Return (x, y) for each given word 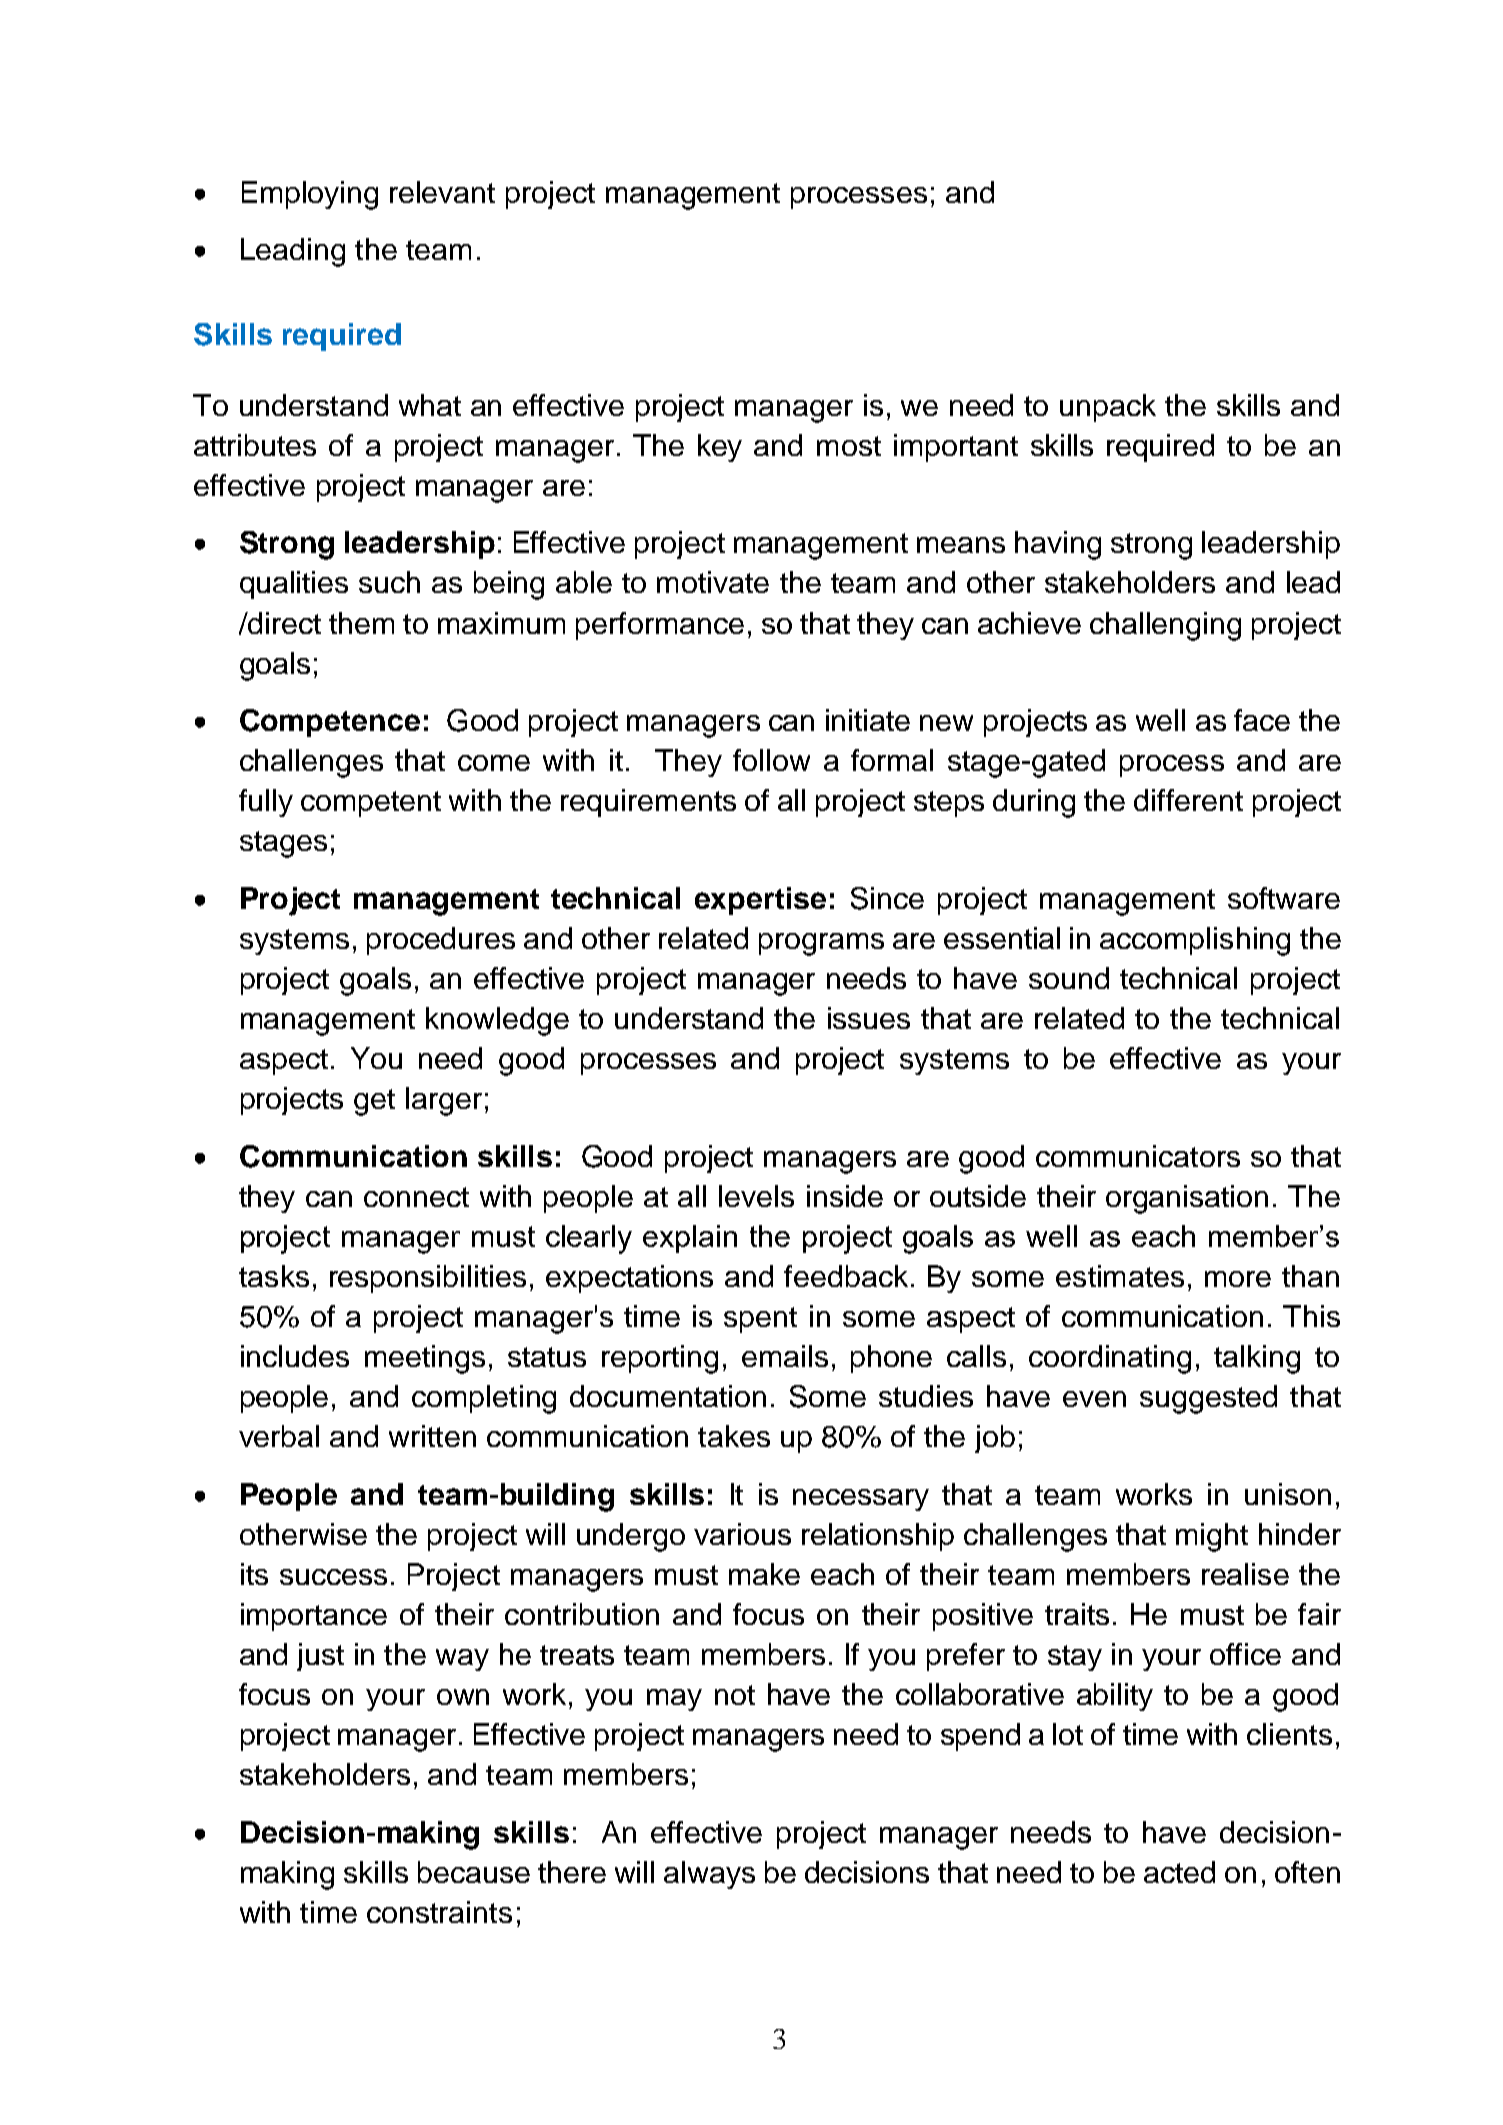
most (849, 446)
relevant (442, 192)
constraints (439, 1912)
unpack (1108, 408)
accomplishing (1195, 941)
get (374, 1102)
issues (869, 1018)
